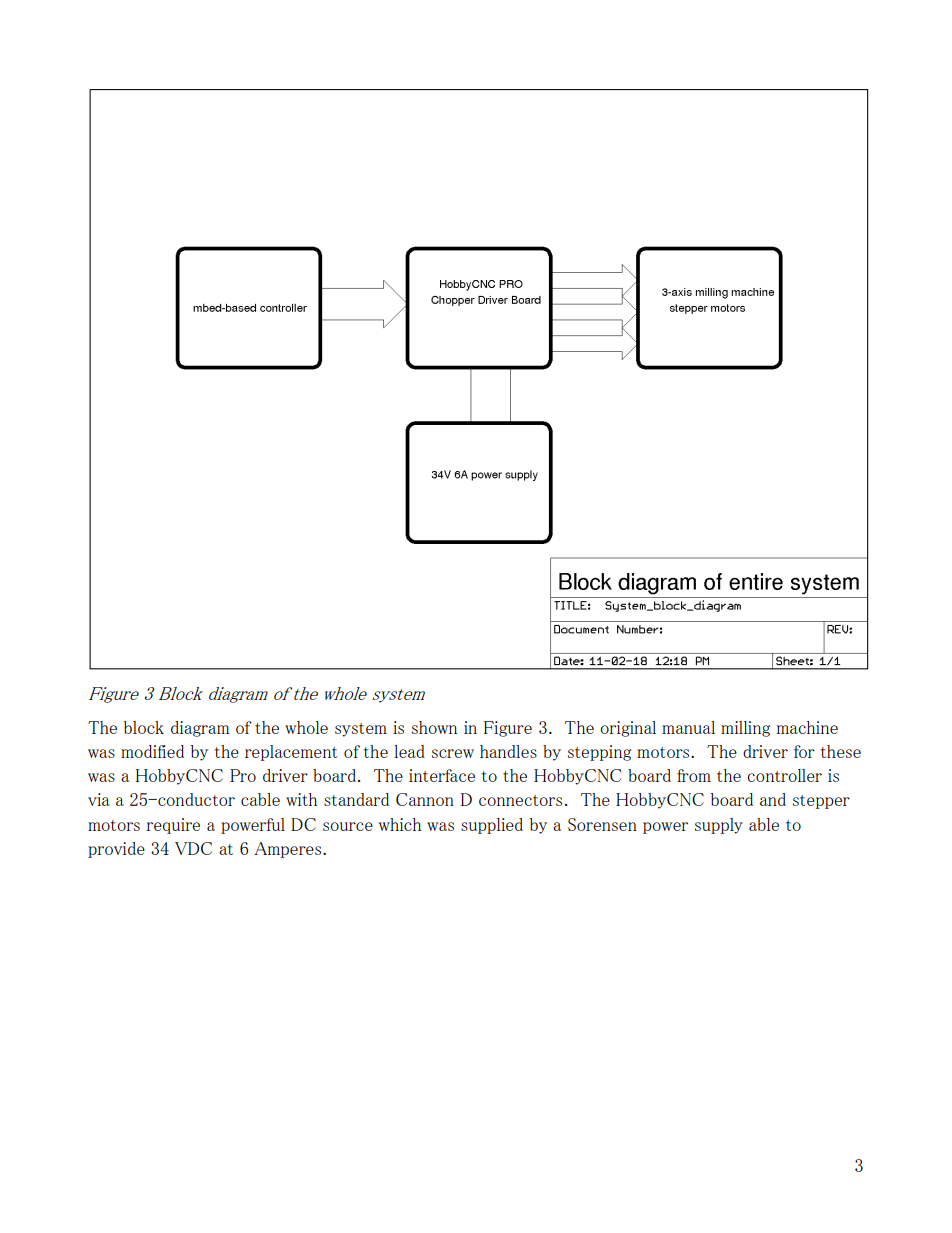 The width and height of the screenshot is (952, 1233). What do you see at coordinates (99, 799) in the screenshot?
I see `via` at bounding box center [99, 799].
